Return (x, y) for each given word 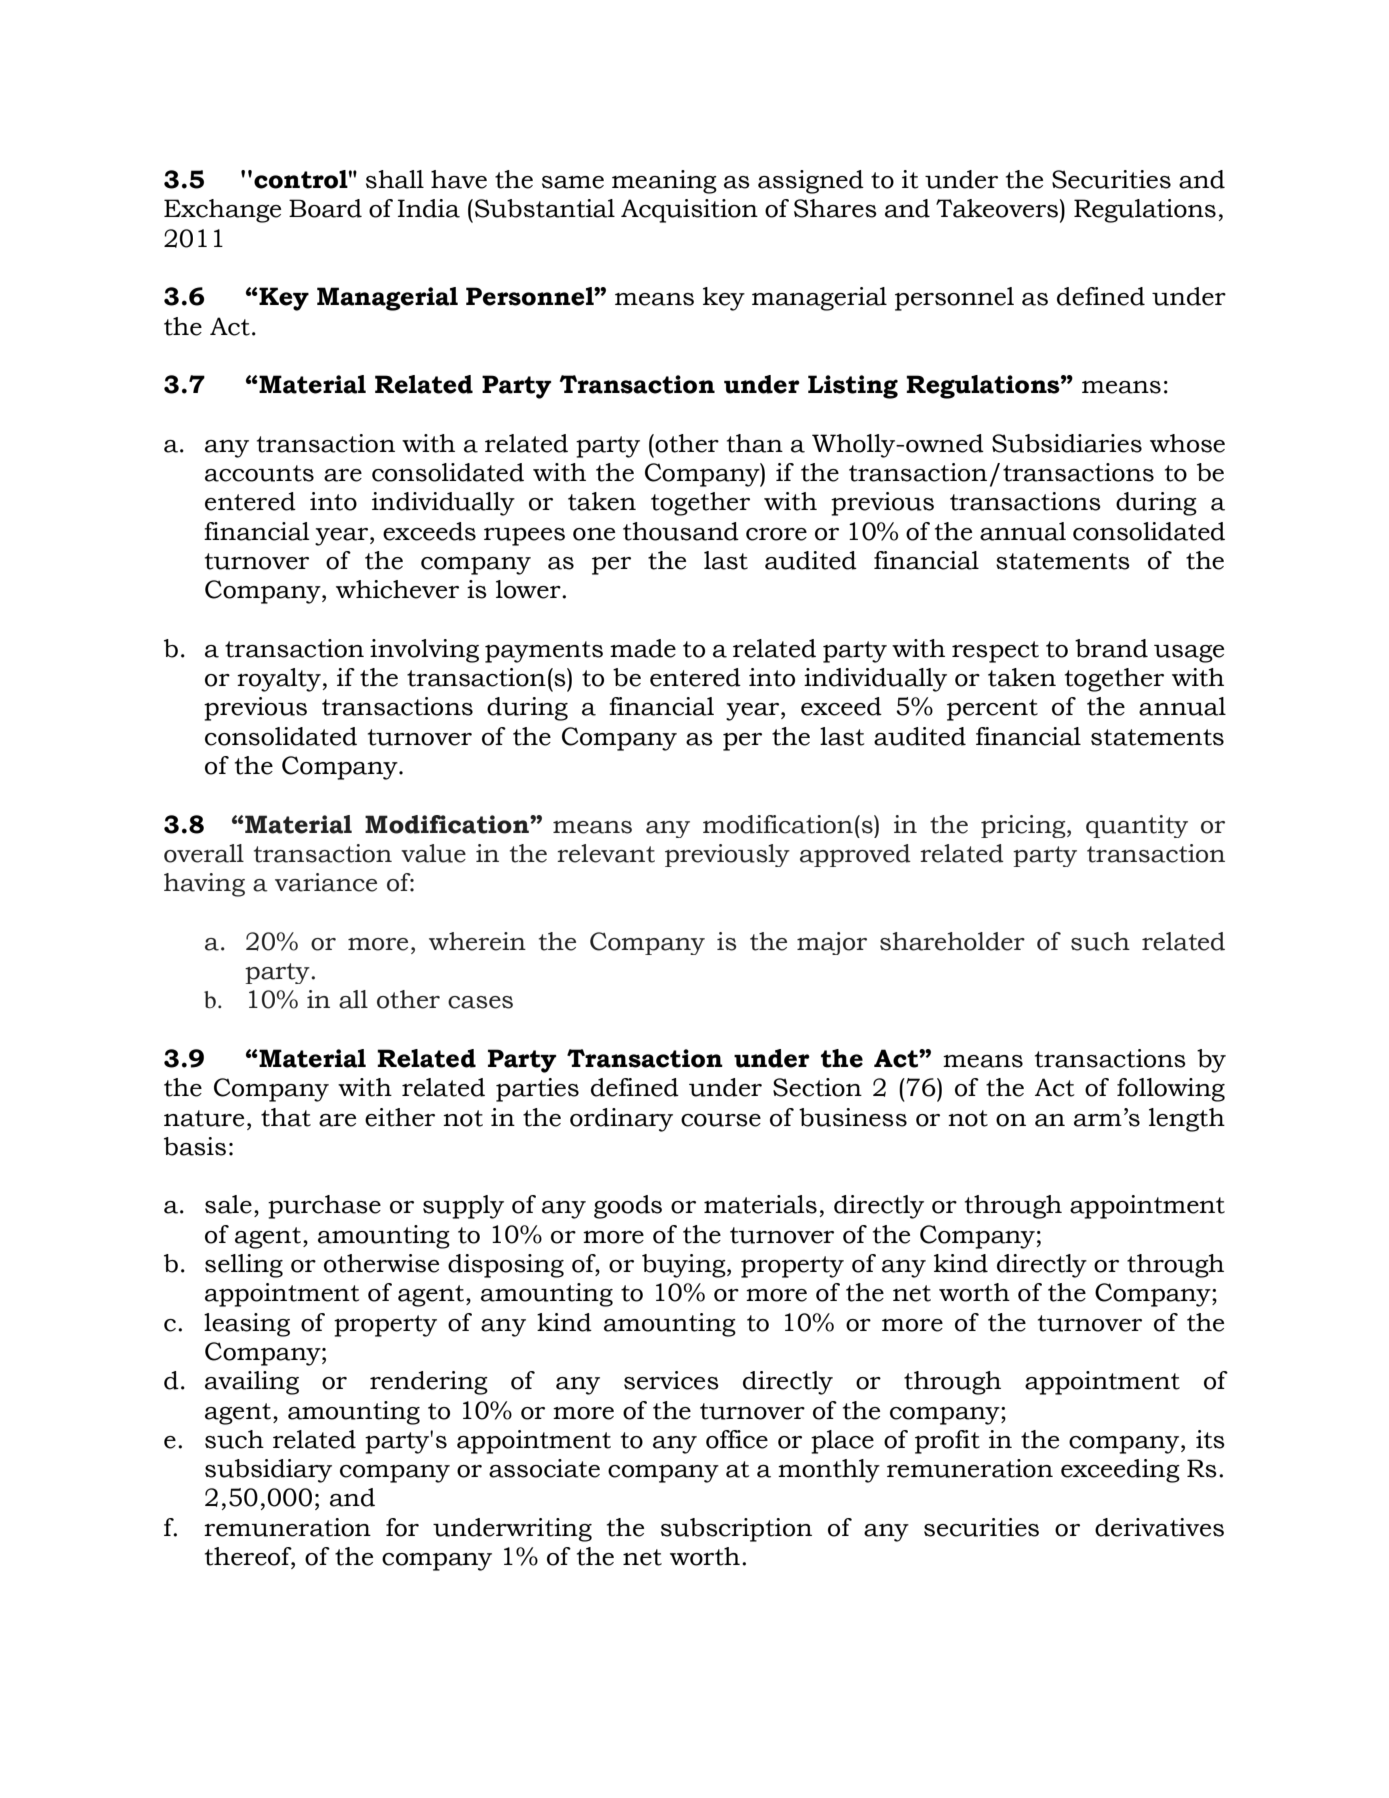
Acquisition (689, 211)
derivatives (1159, 1527)
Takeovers (997, 208)
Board (325, 208)
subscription (736, 1530)
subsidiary (268, 1471)
